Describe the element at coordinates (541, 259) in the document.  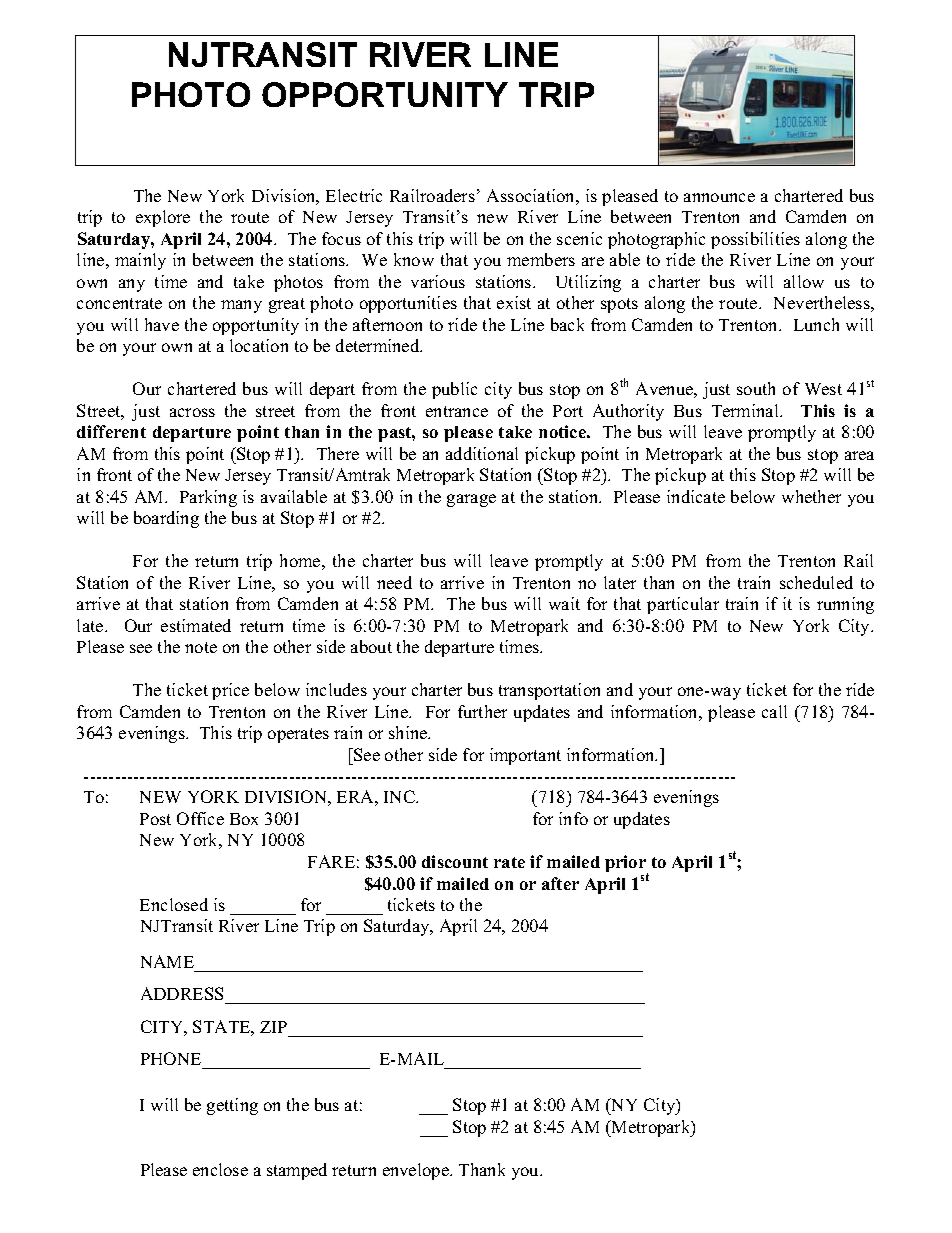
I see `members` at that location.
